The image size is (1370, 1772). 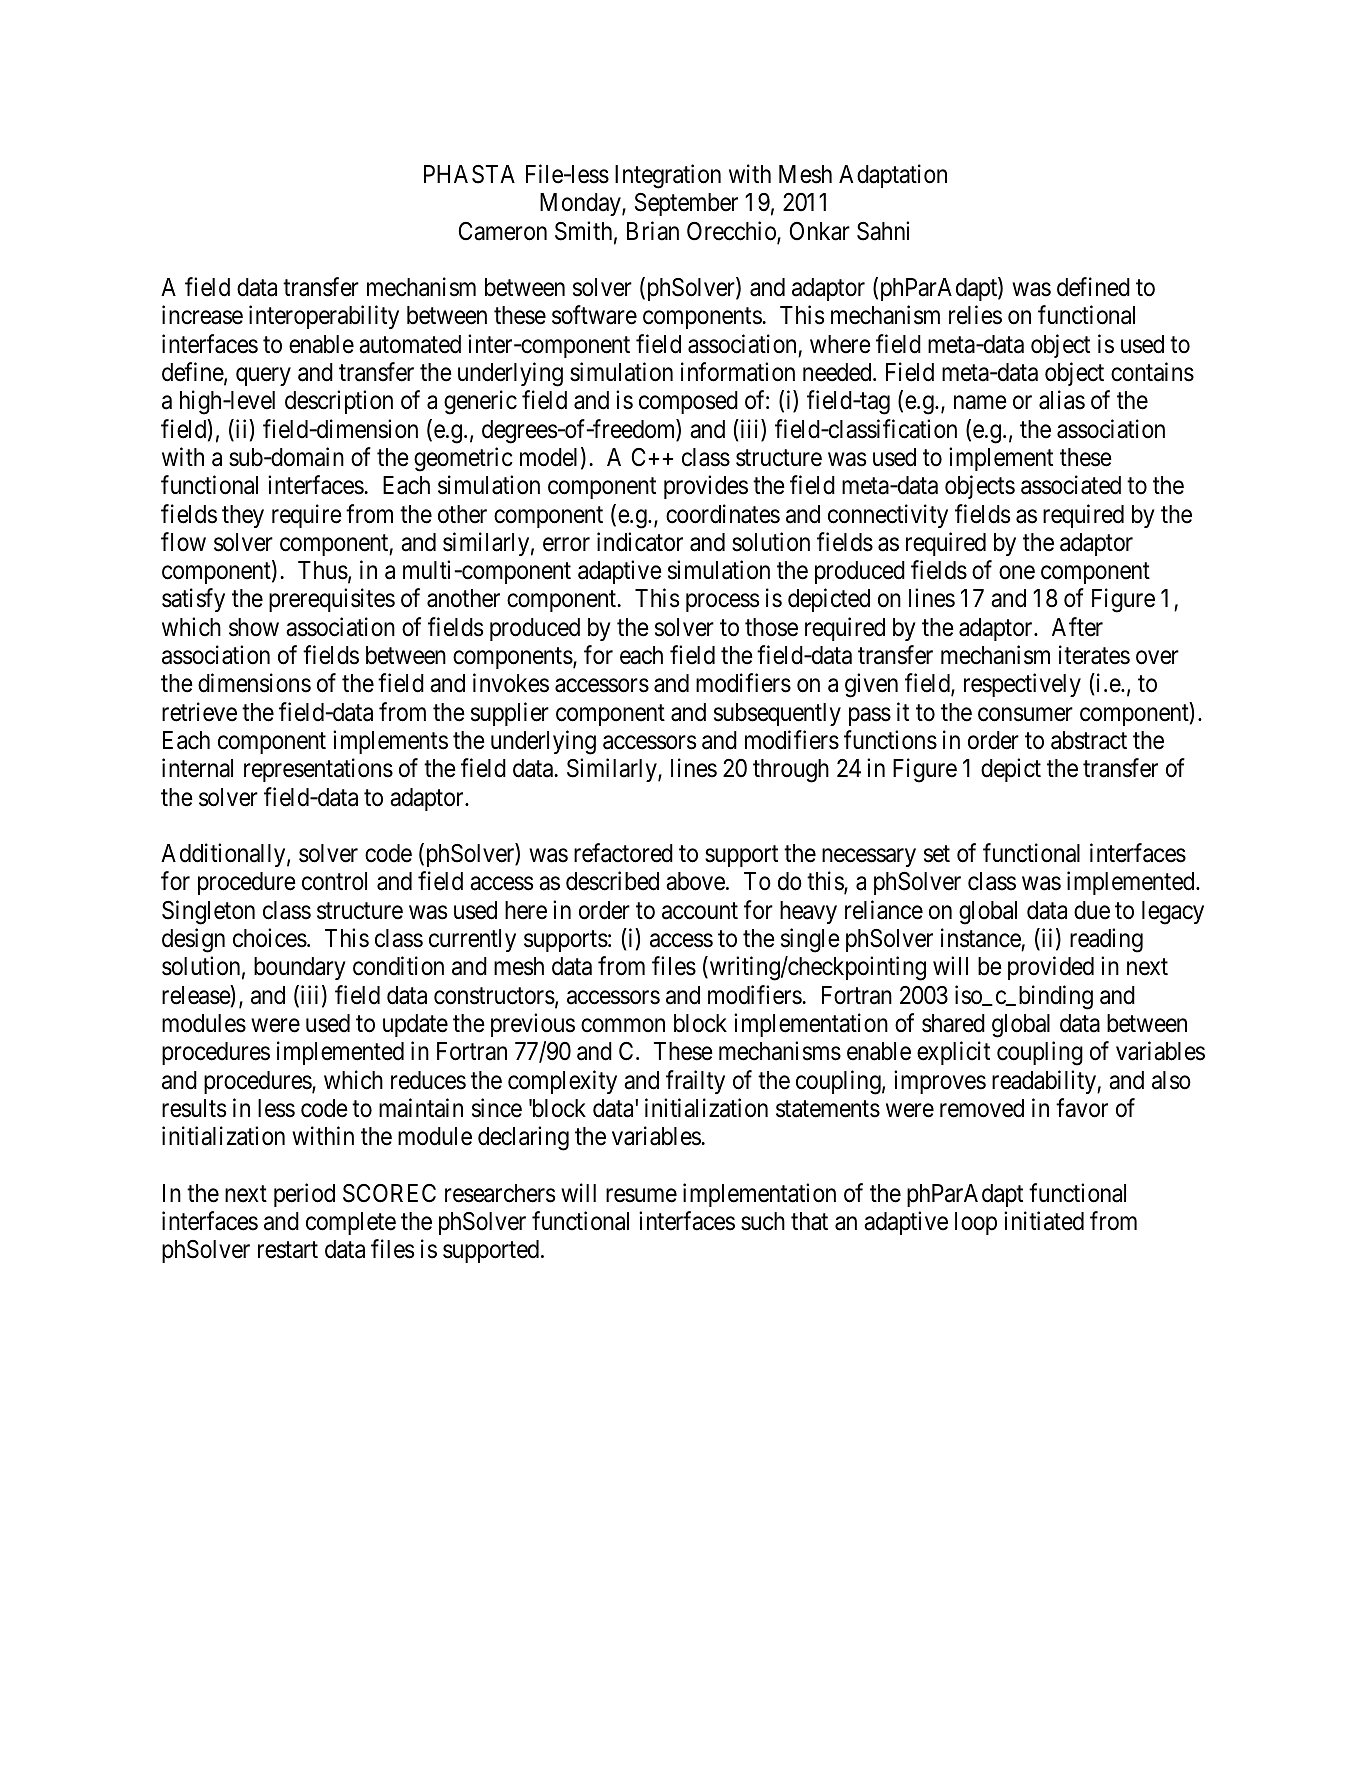 What do you see at coordinates (640, 542) in the screenshot?
I see `indicator` at bounding box center [640, 542].
